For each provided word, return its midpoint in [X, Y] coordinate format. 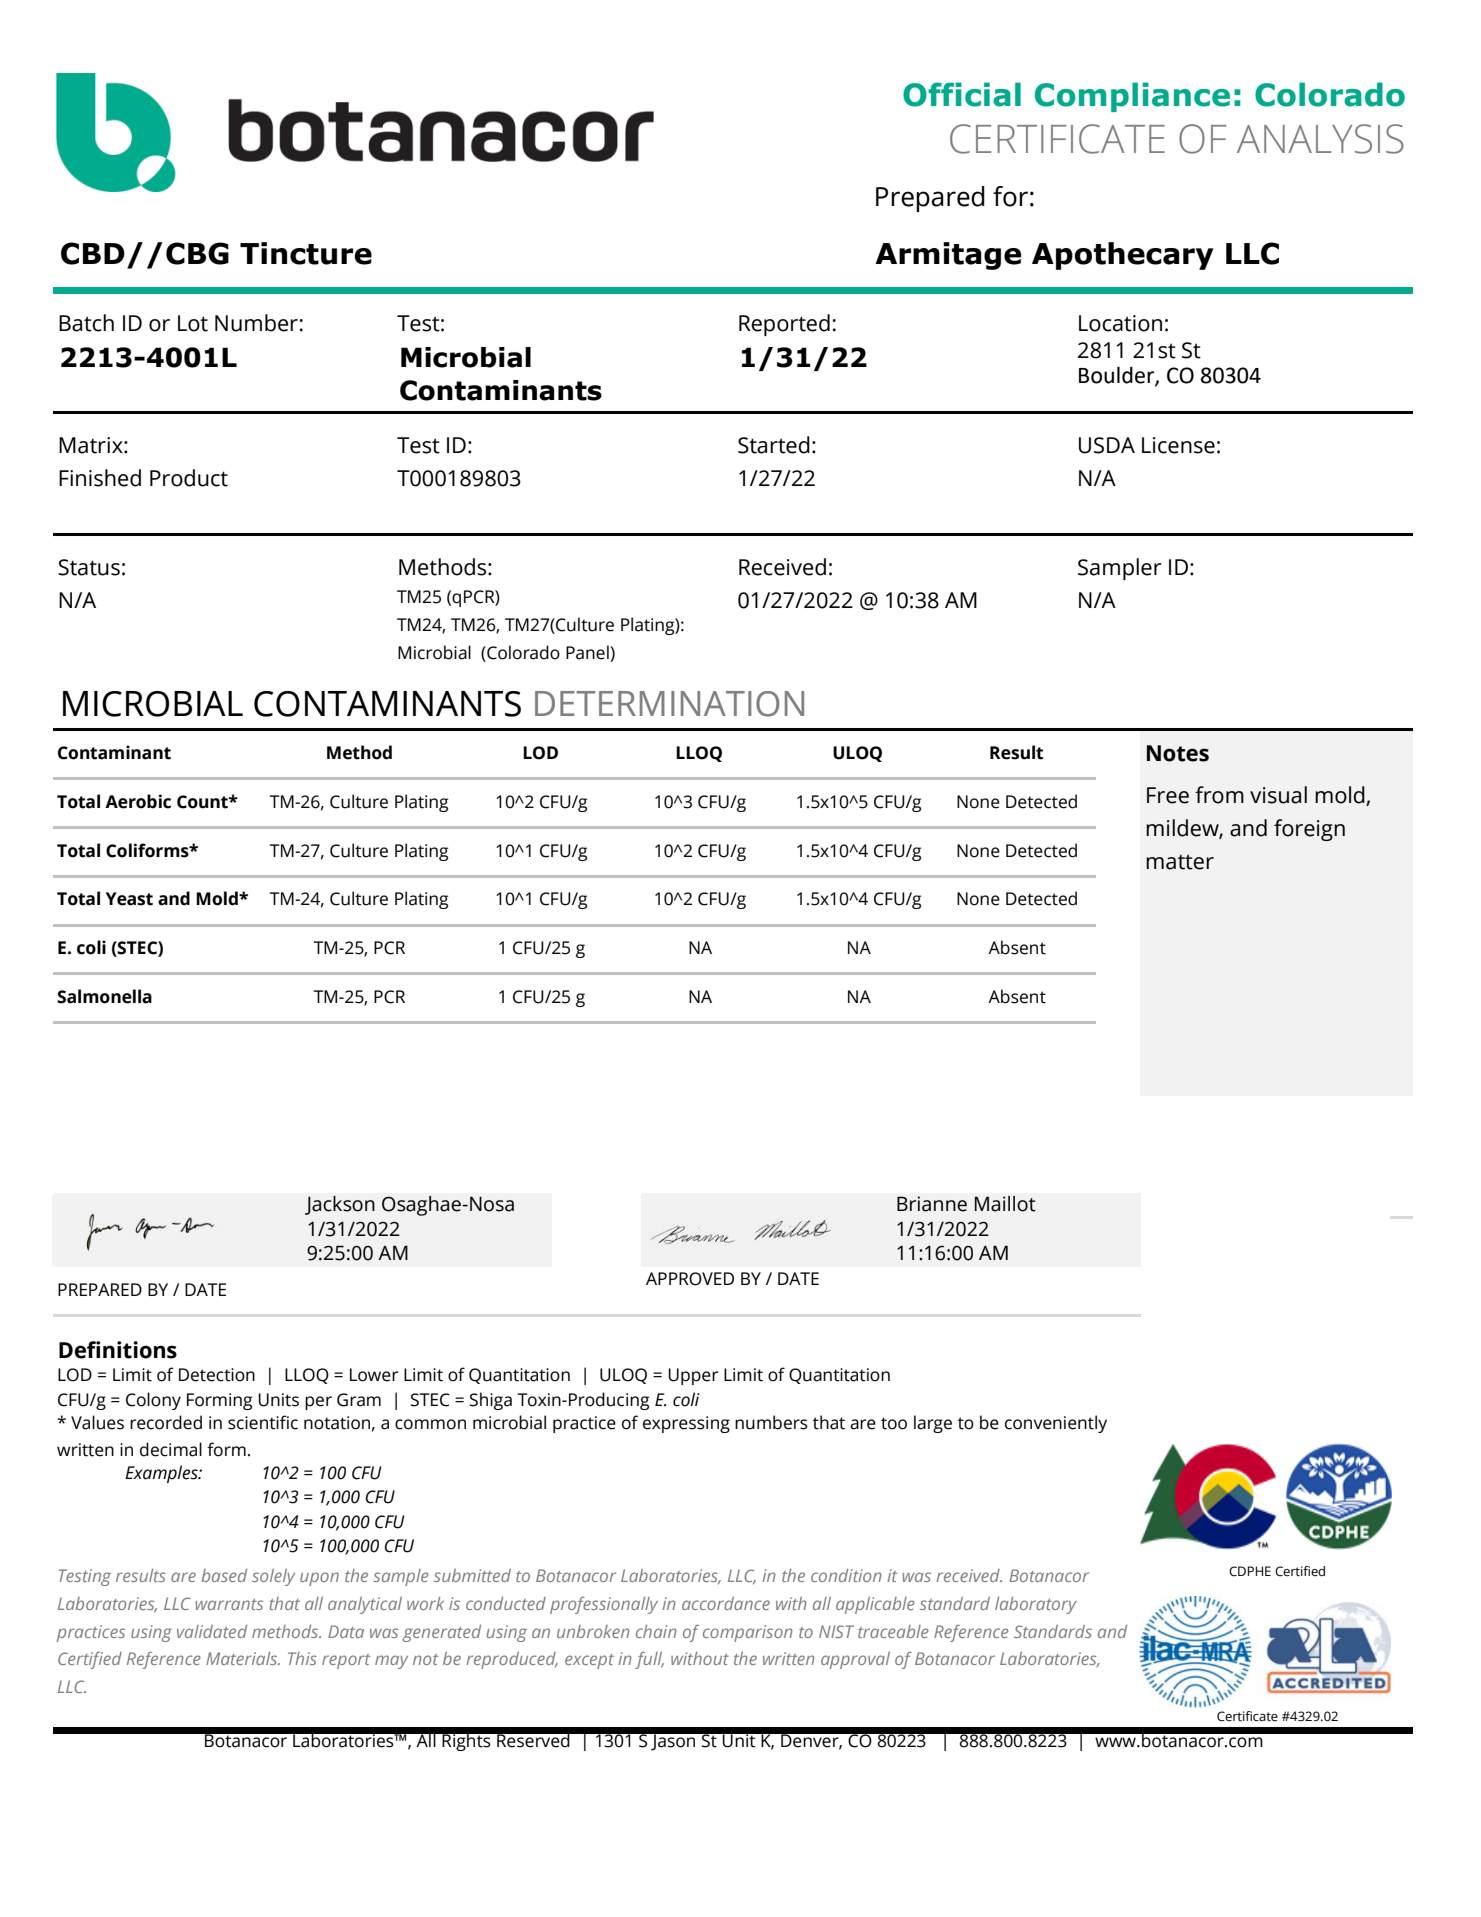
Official [962, 94]
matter [1180, 862]
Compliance [1132, 97]
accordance [726, 1603]
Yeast [129, 899]
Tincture [306, 253]
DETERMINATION [669, 704]
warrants [229, 1604]
